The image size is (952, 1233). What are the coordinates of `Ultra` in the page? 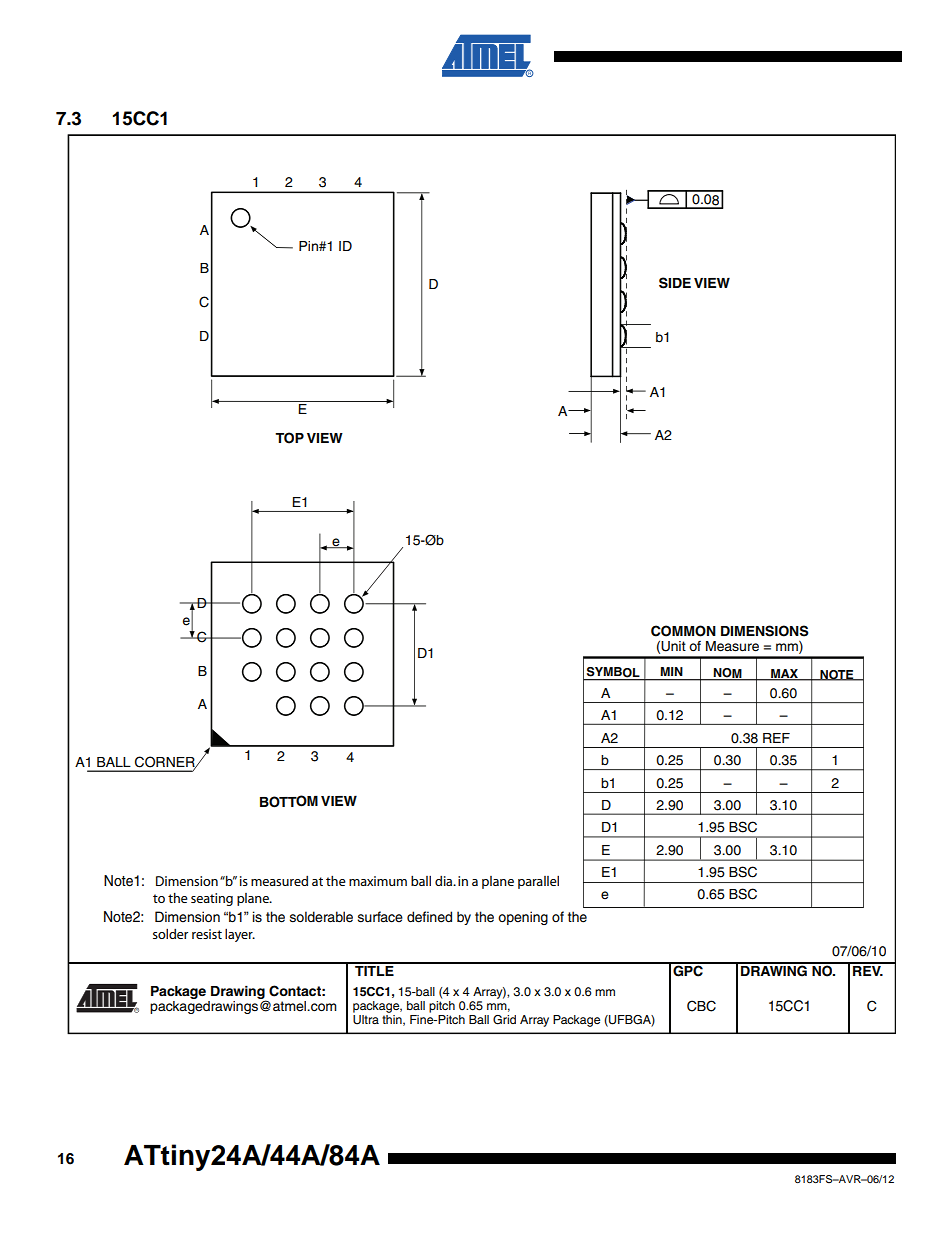 It's located at (366, 1018).
